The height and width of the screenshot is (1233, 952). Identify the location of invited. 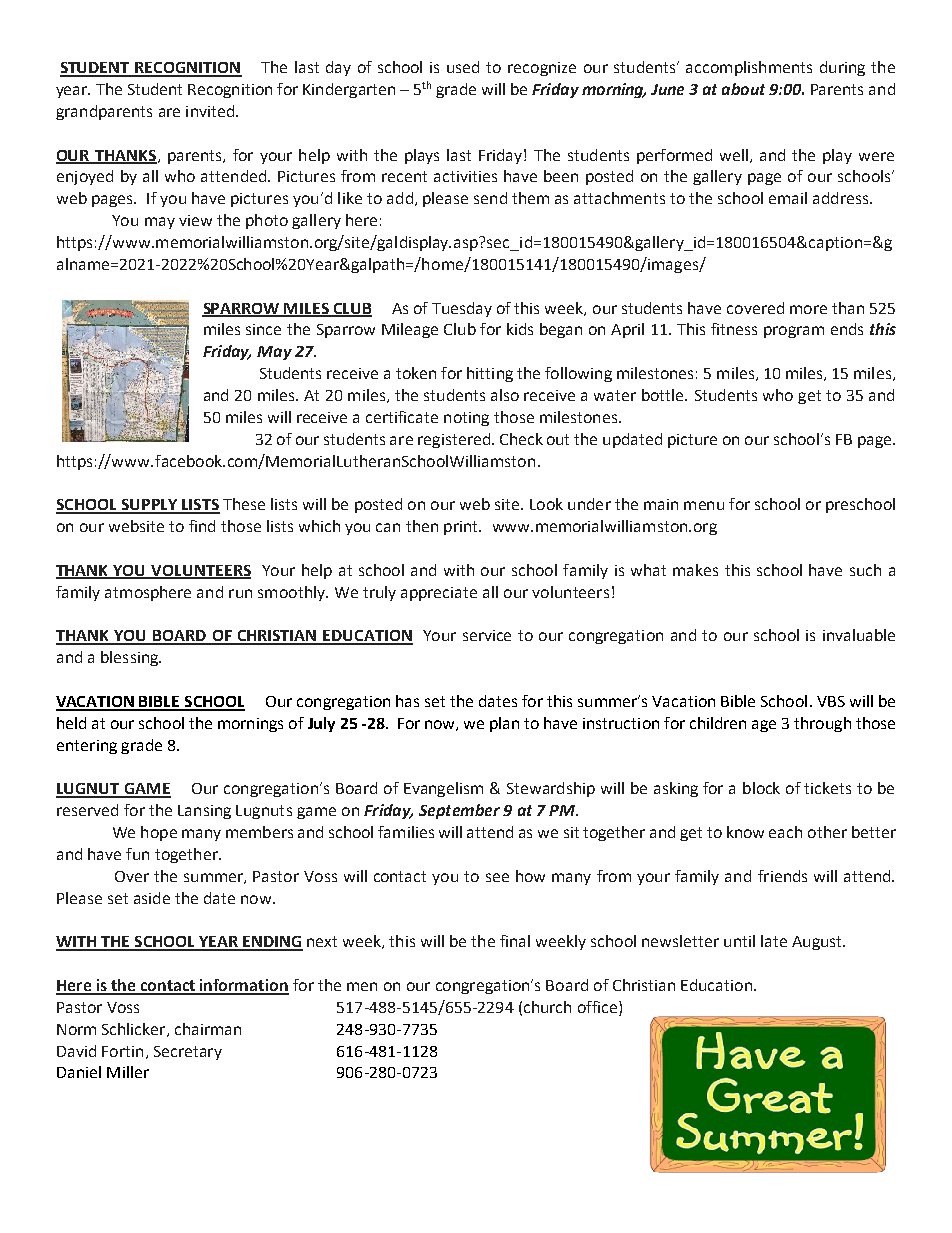
(211, 111).
